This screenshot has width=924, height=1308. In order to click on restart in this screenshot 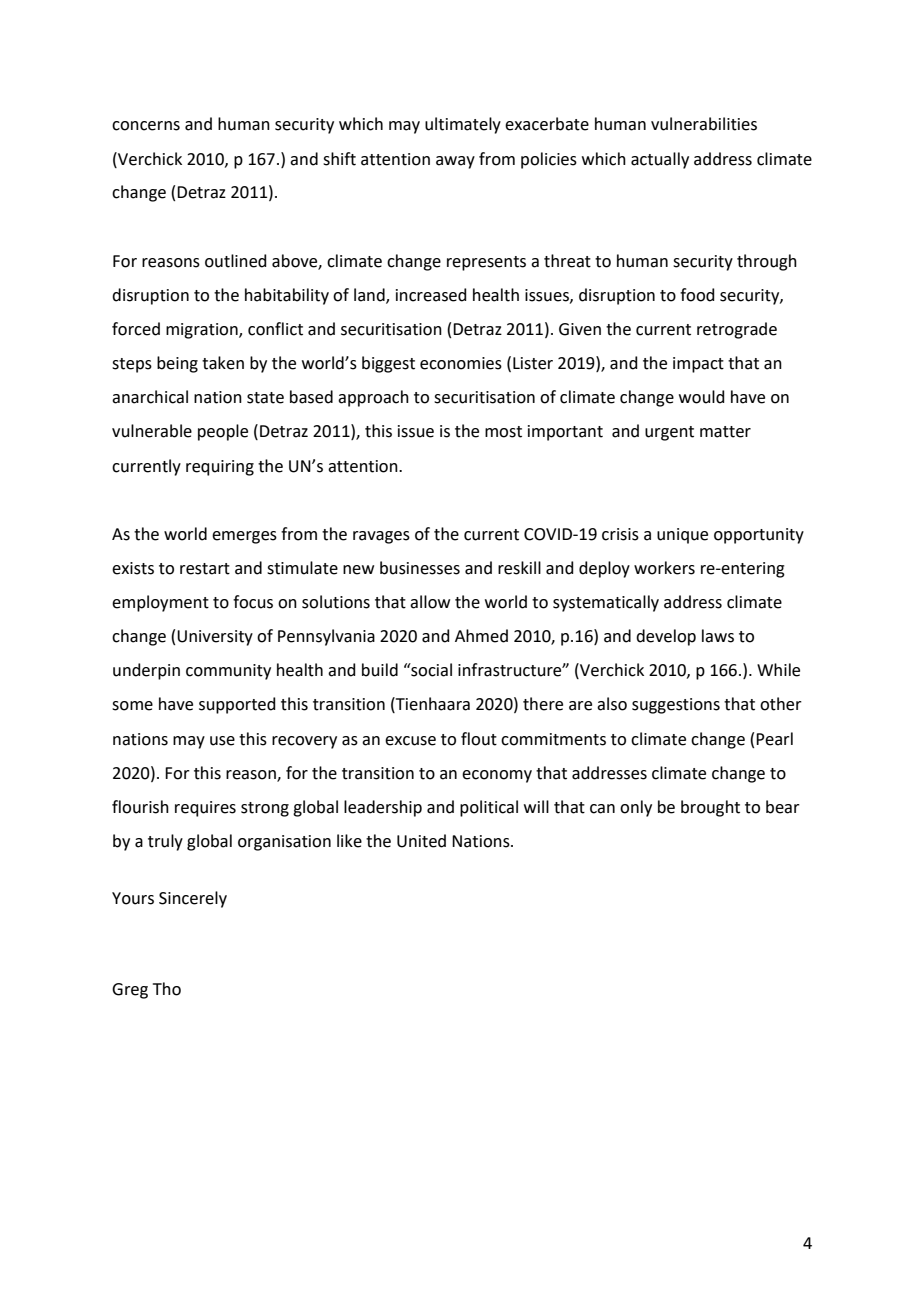, I will do `click(205, 569)`.
